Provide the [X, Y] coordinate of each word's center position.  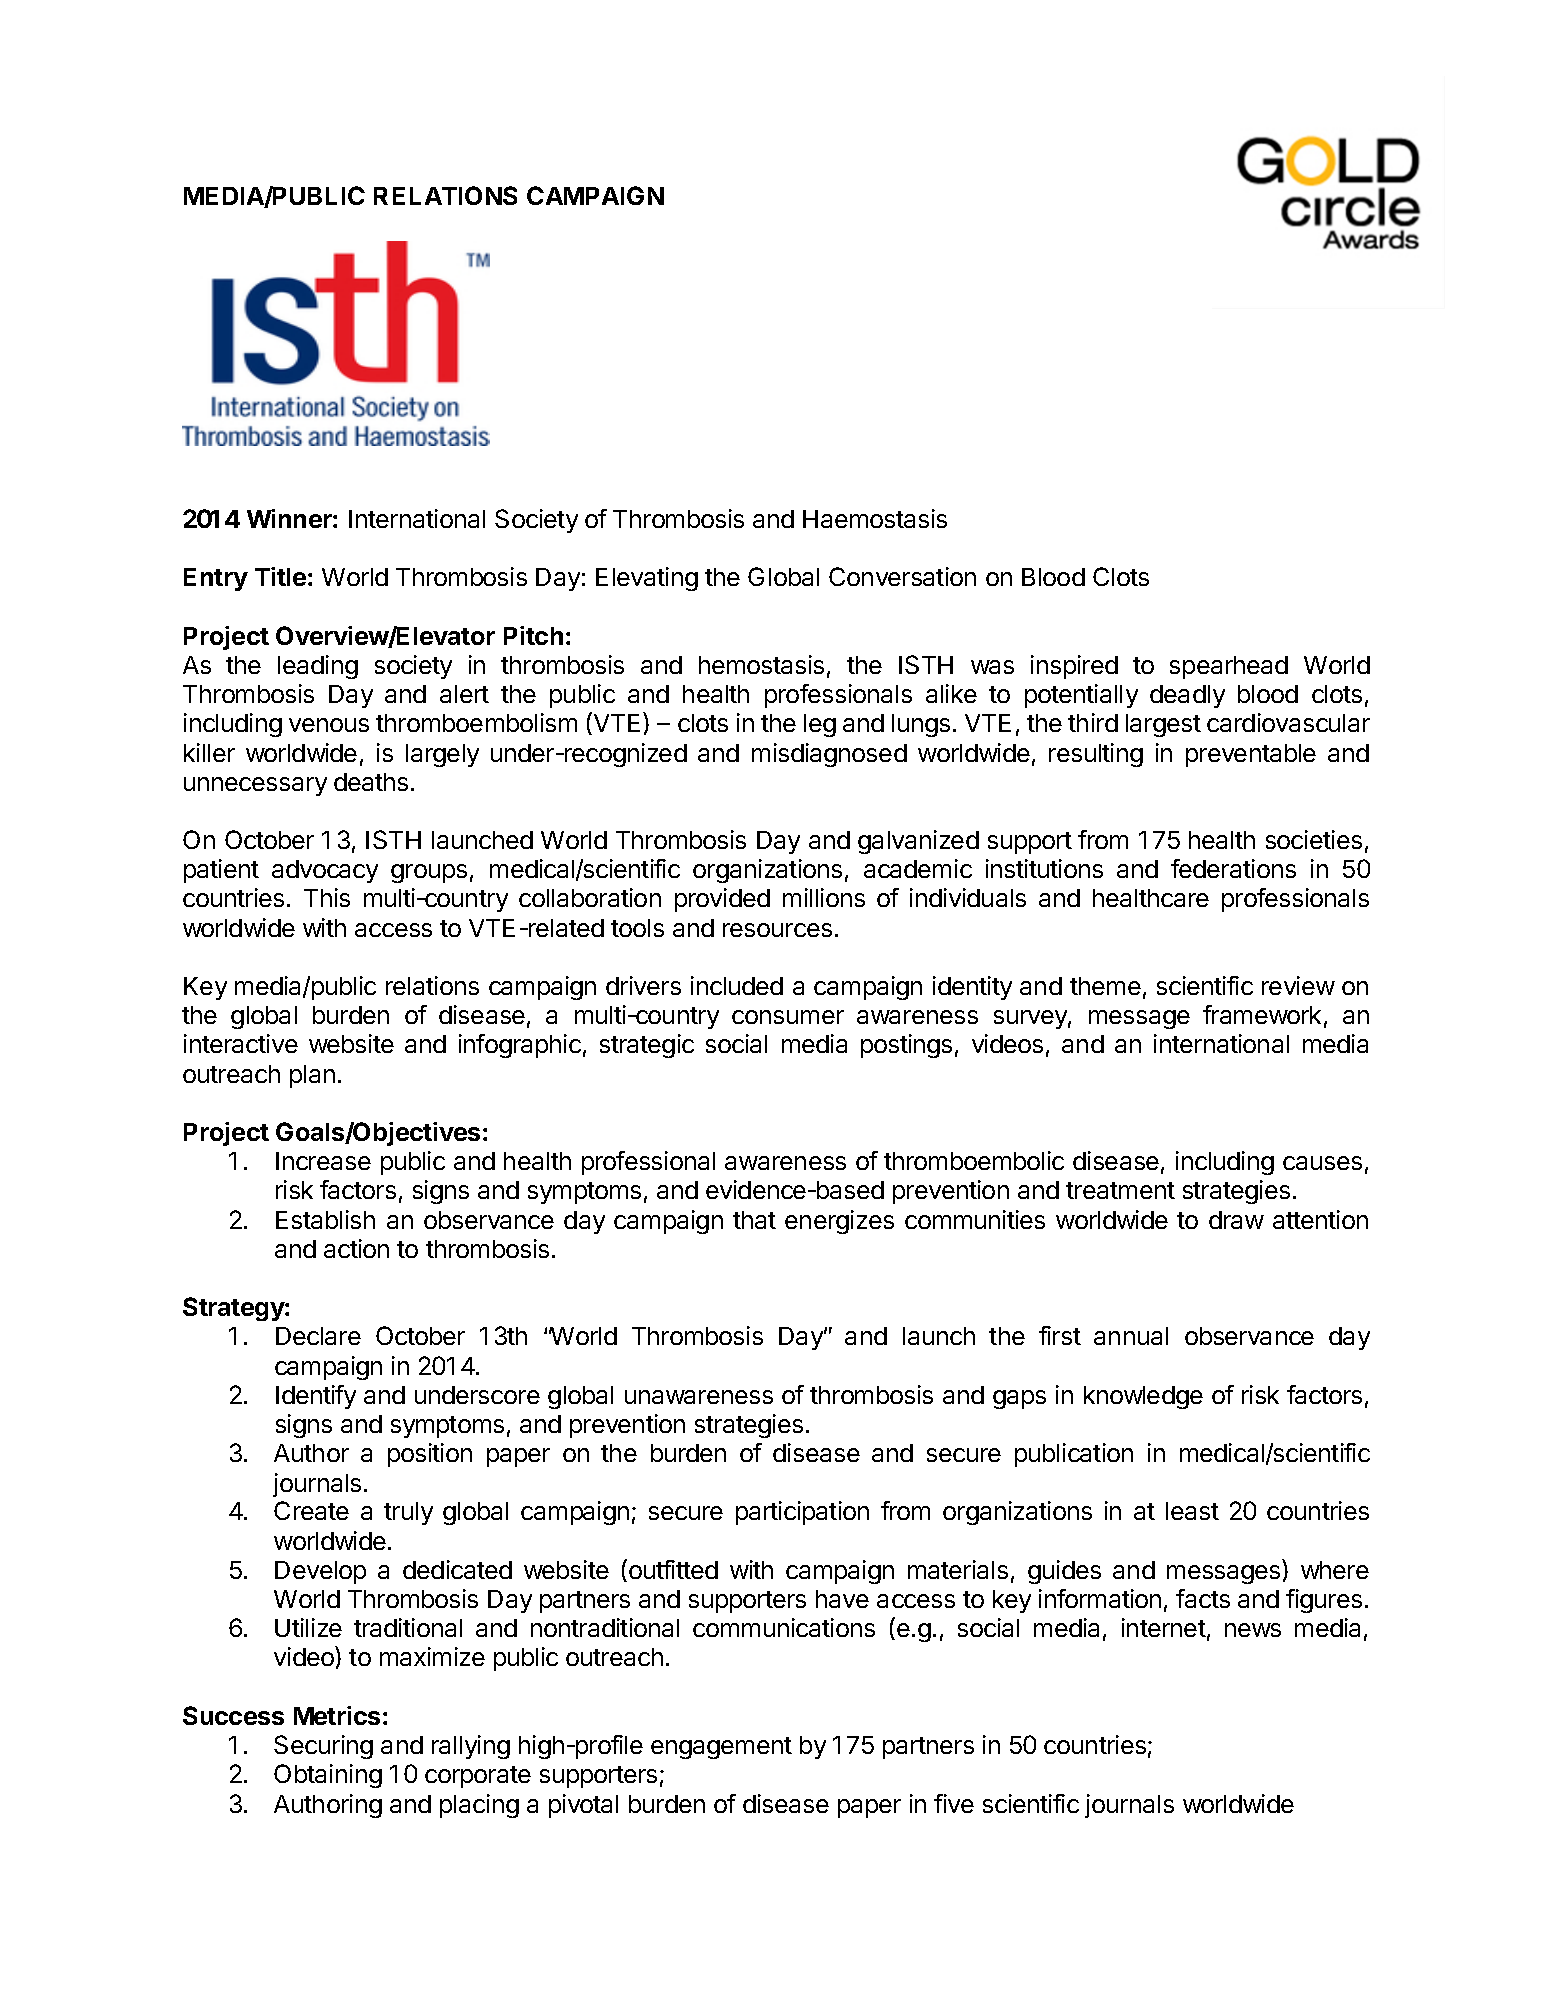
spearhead [1229, 667]
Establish [325, 1219]
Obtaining [328, 1776]
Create [311, 1510]
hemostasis [761, 664]
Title [280, 576]
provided [722, 900]
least [1192, 1511]
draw [1236, 1220]
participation [802, 1513]
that [754, 1220]
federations [1233, 868]
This [327, 897]
